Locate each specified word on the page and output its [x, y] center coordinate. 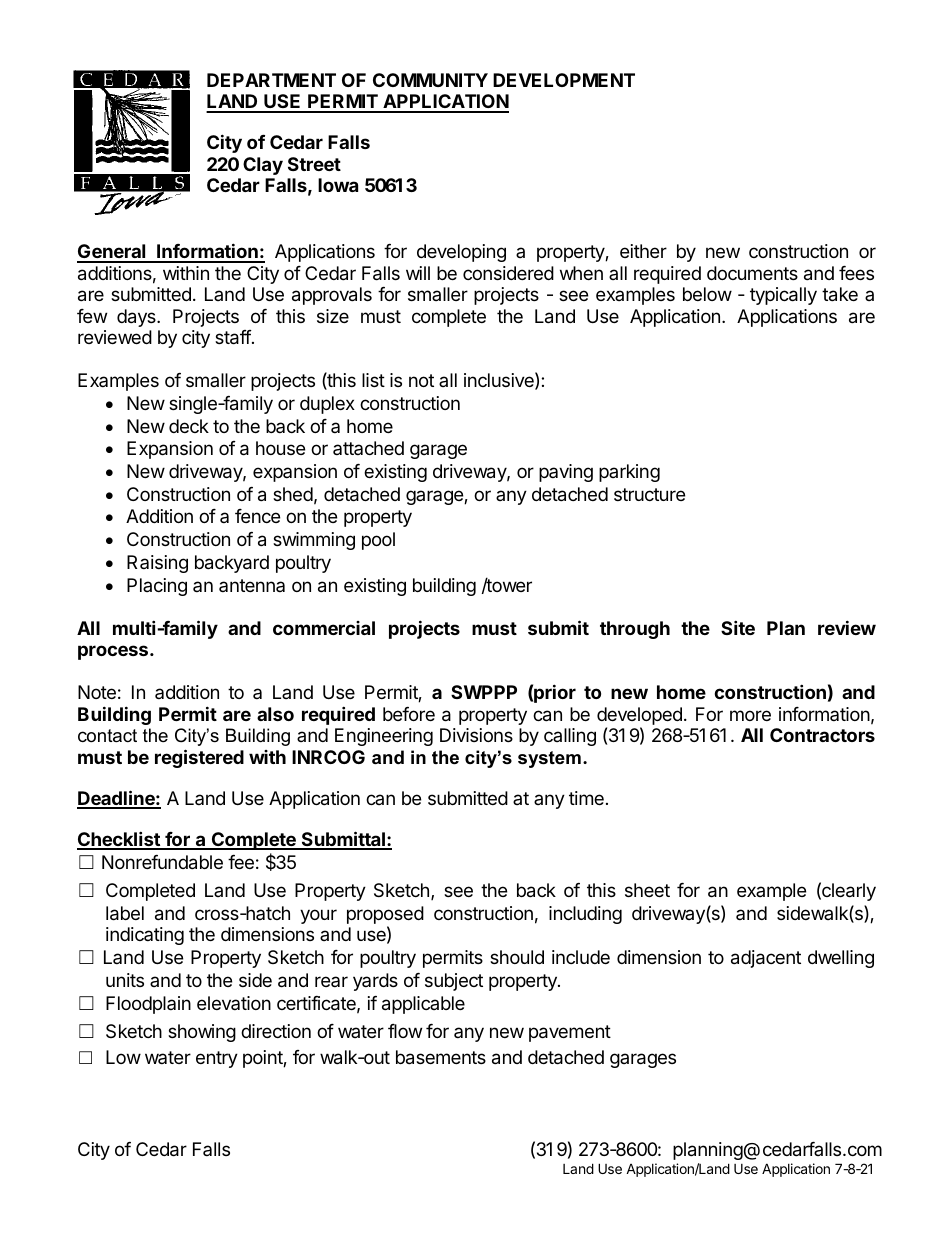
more [750, 715]
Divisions [476, 735]
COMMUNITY [430, 80]
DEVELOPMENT [564, 80]
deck [189, 426]
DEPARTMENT [271, 80]
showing [202, 1033]
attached [368, 448]
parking [629, 473]
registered [199, 758]
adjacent [766, 959]
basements [441, 1057]
